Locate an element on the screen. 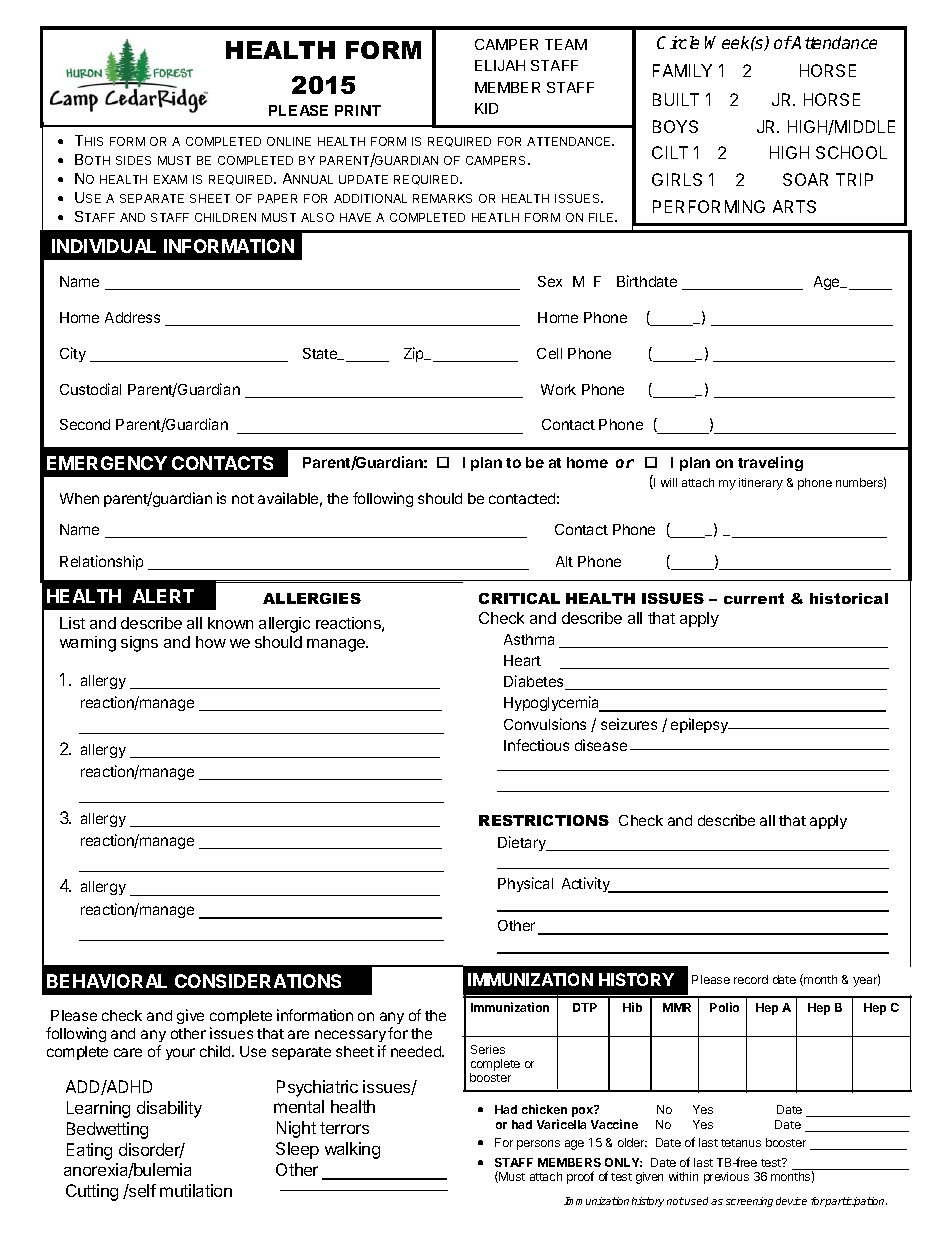 Image resolution: width=952 pixels, height=1233 pixels. mutilation is located at coordinates (196, 1190).
